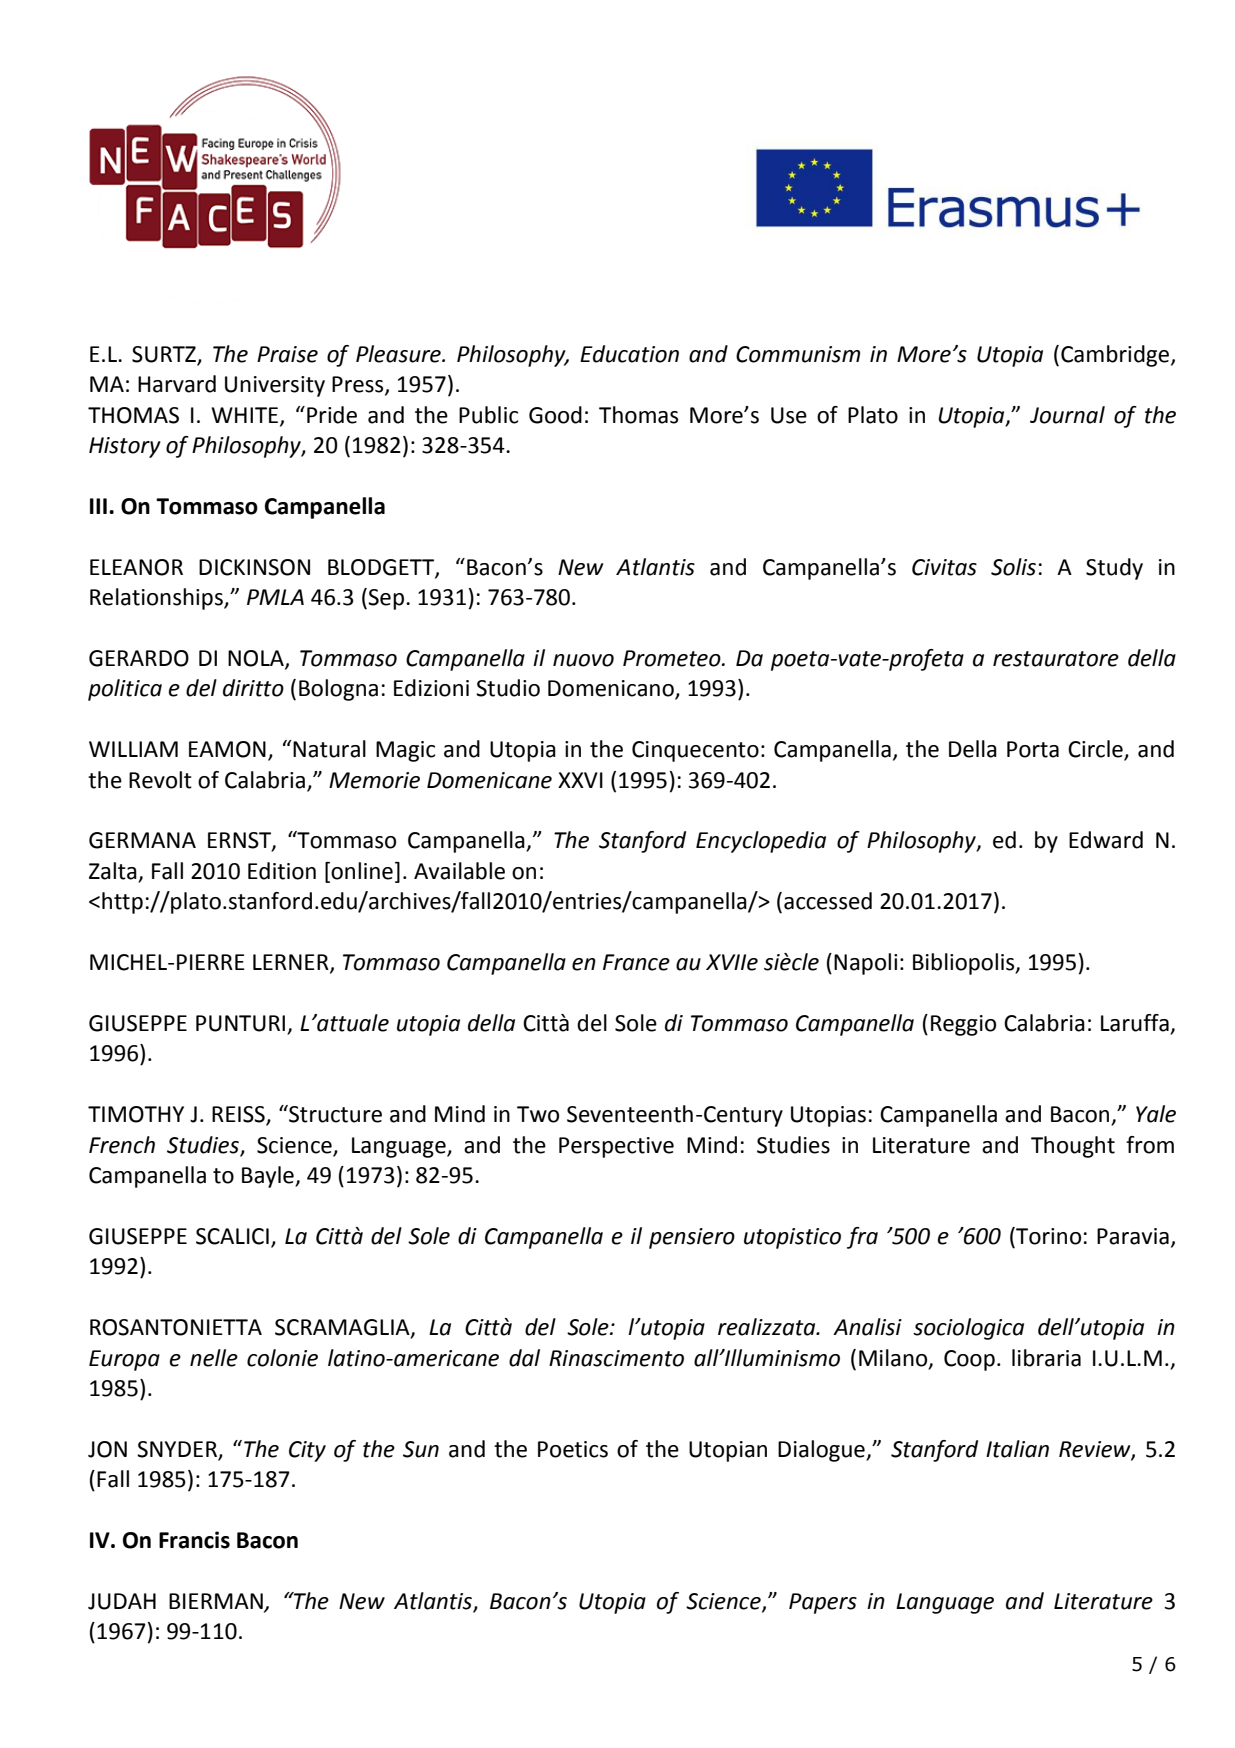 Image resolution: width=1235 pixels, height=1748 pixels. I want to click on REISS, so click(239, 1115).
